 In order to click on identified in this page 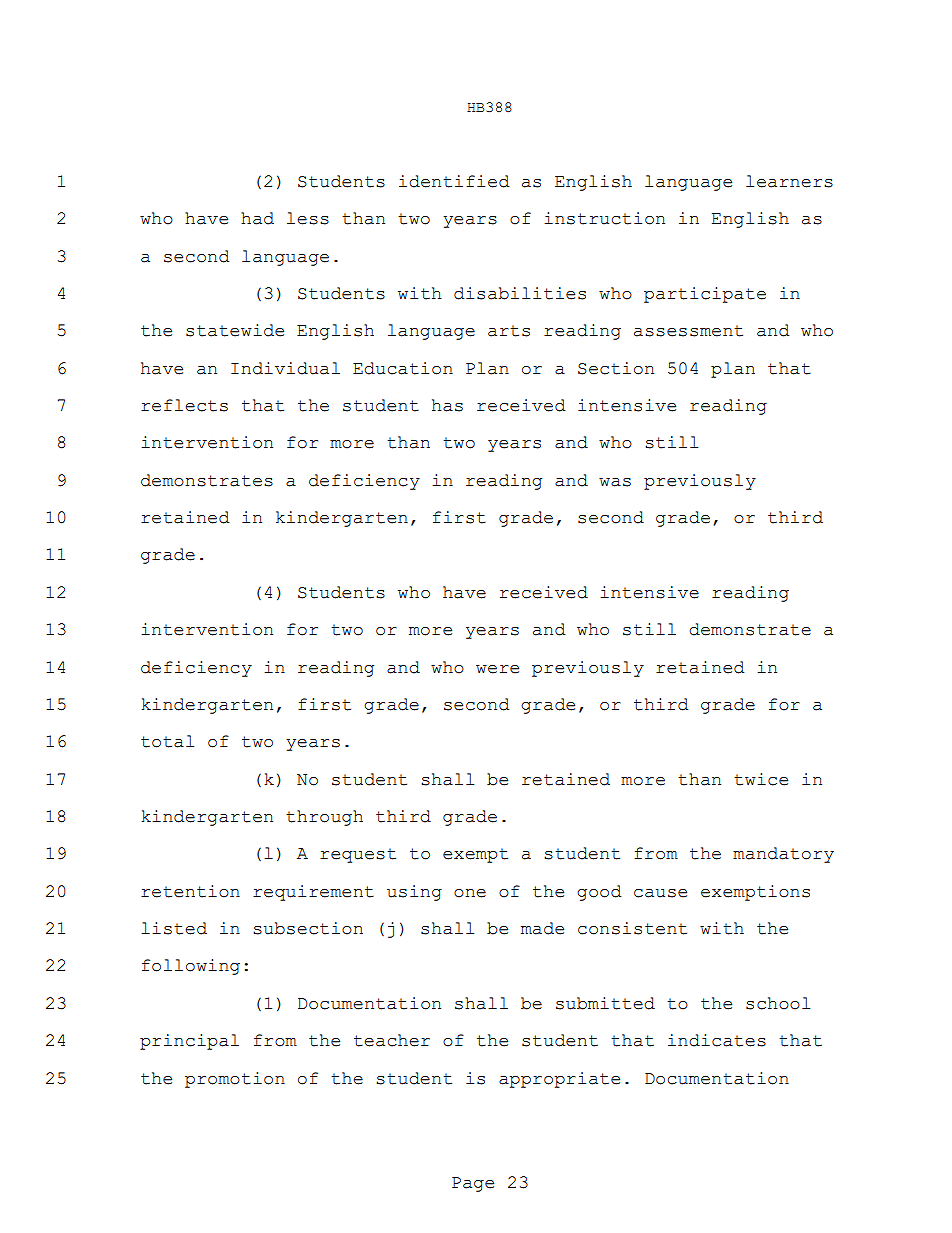, I will do `click(454, 181)`.
